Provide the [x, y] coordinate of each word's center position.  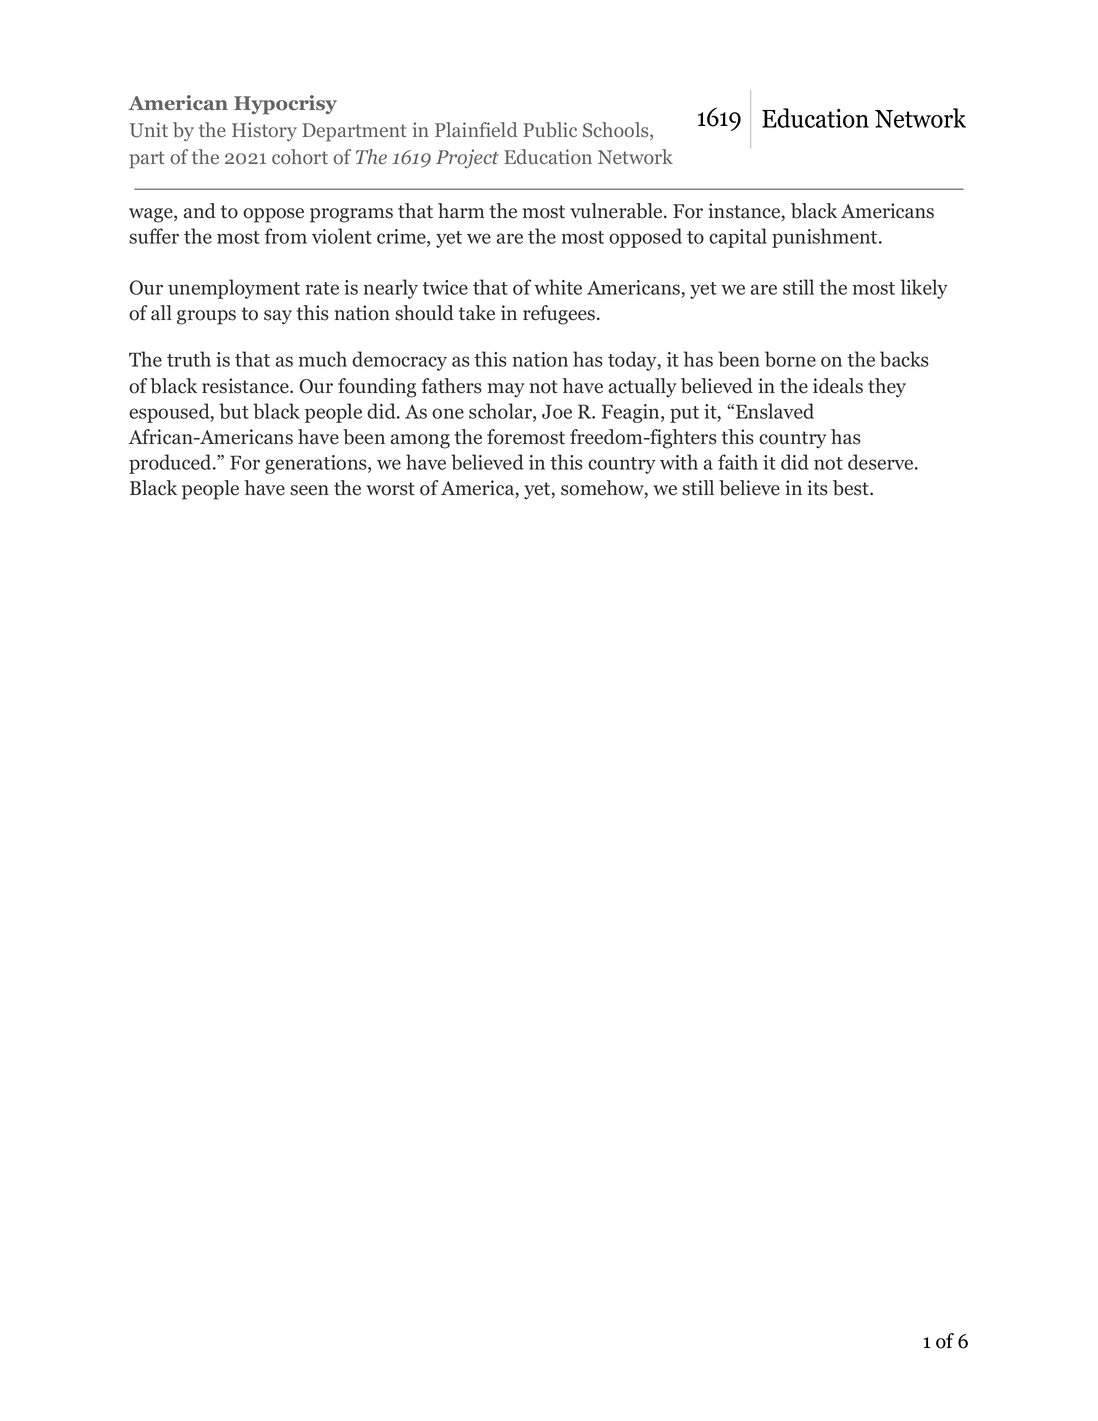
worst [390, 489]
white [558, 287]
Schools [617, 131]
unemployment [234, 289]
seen [309, 490]
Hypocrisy [285, 105]
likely [924, 289]
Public [550, 130]
